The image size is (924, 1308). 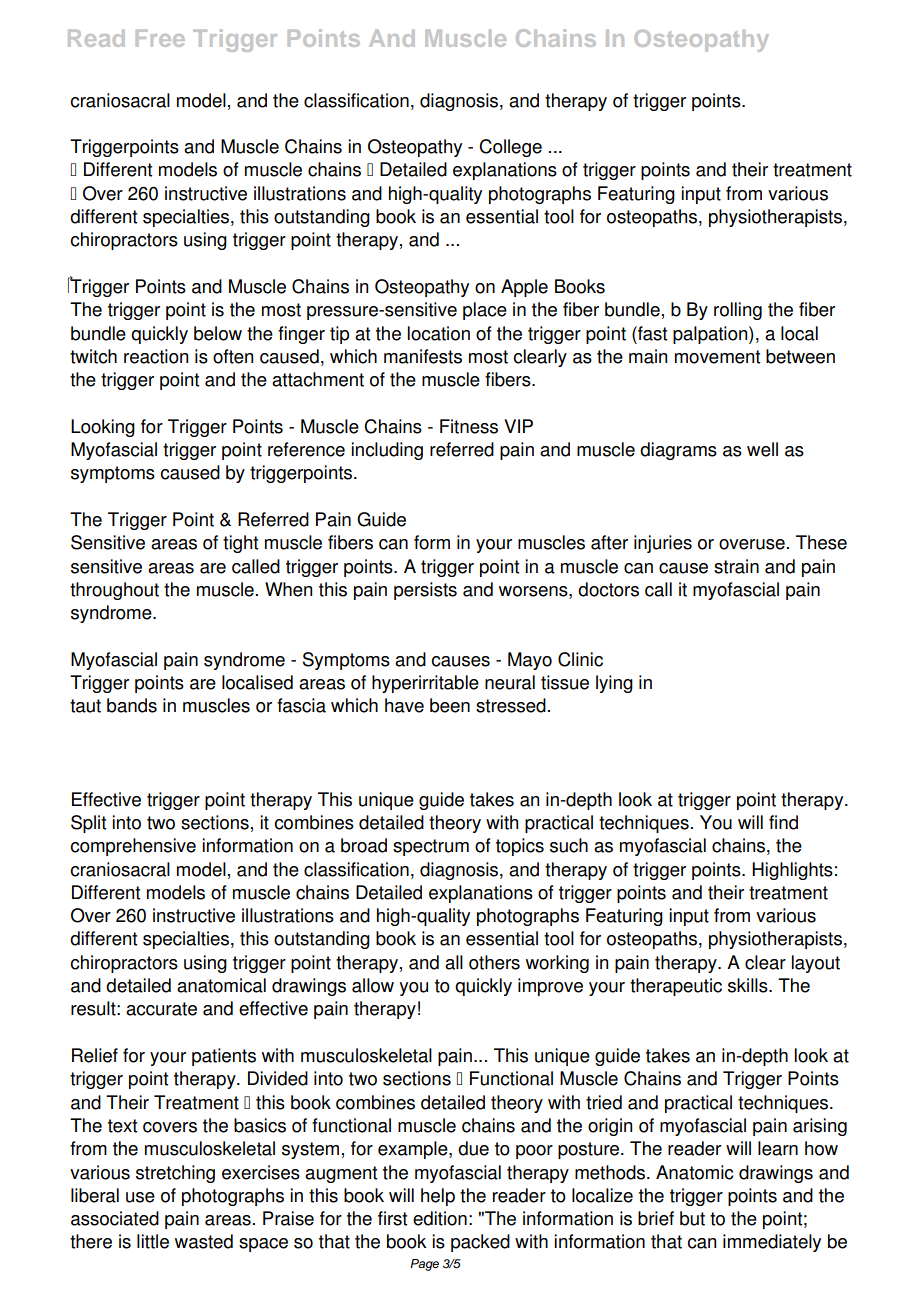 What do you see at coordinates (132, 705) in the screenshot?
I see `bands` at bounding box center [132, 705].
